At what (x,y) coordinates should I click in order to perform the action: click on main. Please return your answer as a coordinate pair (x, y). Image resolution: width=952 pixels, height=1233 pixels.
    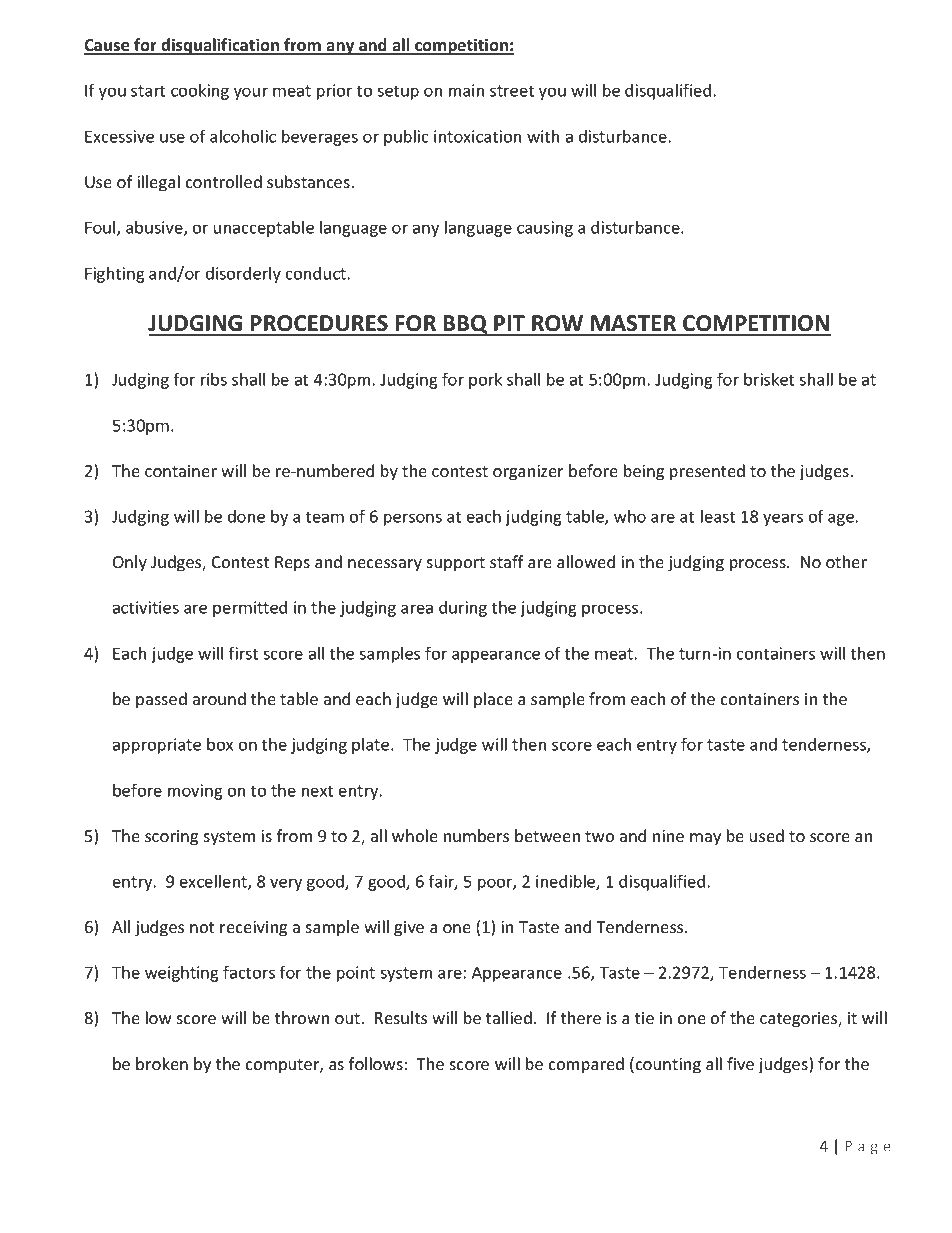
    Looking at the image, I should click on (466, 90).
